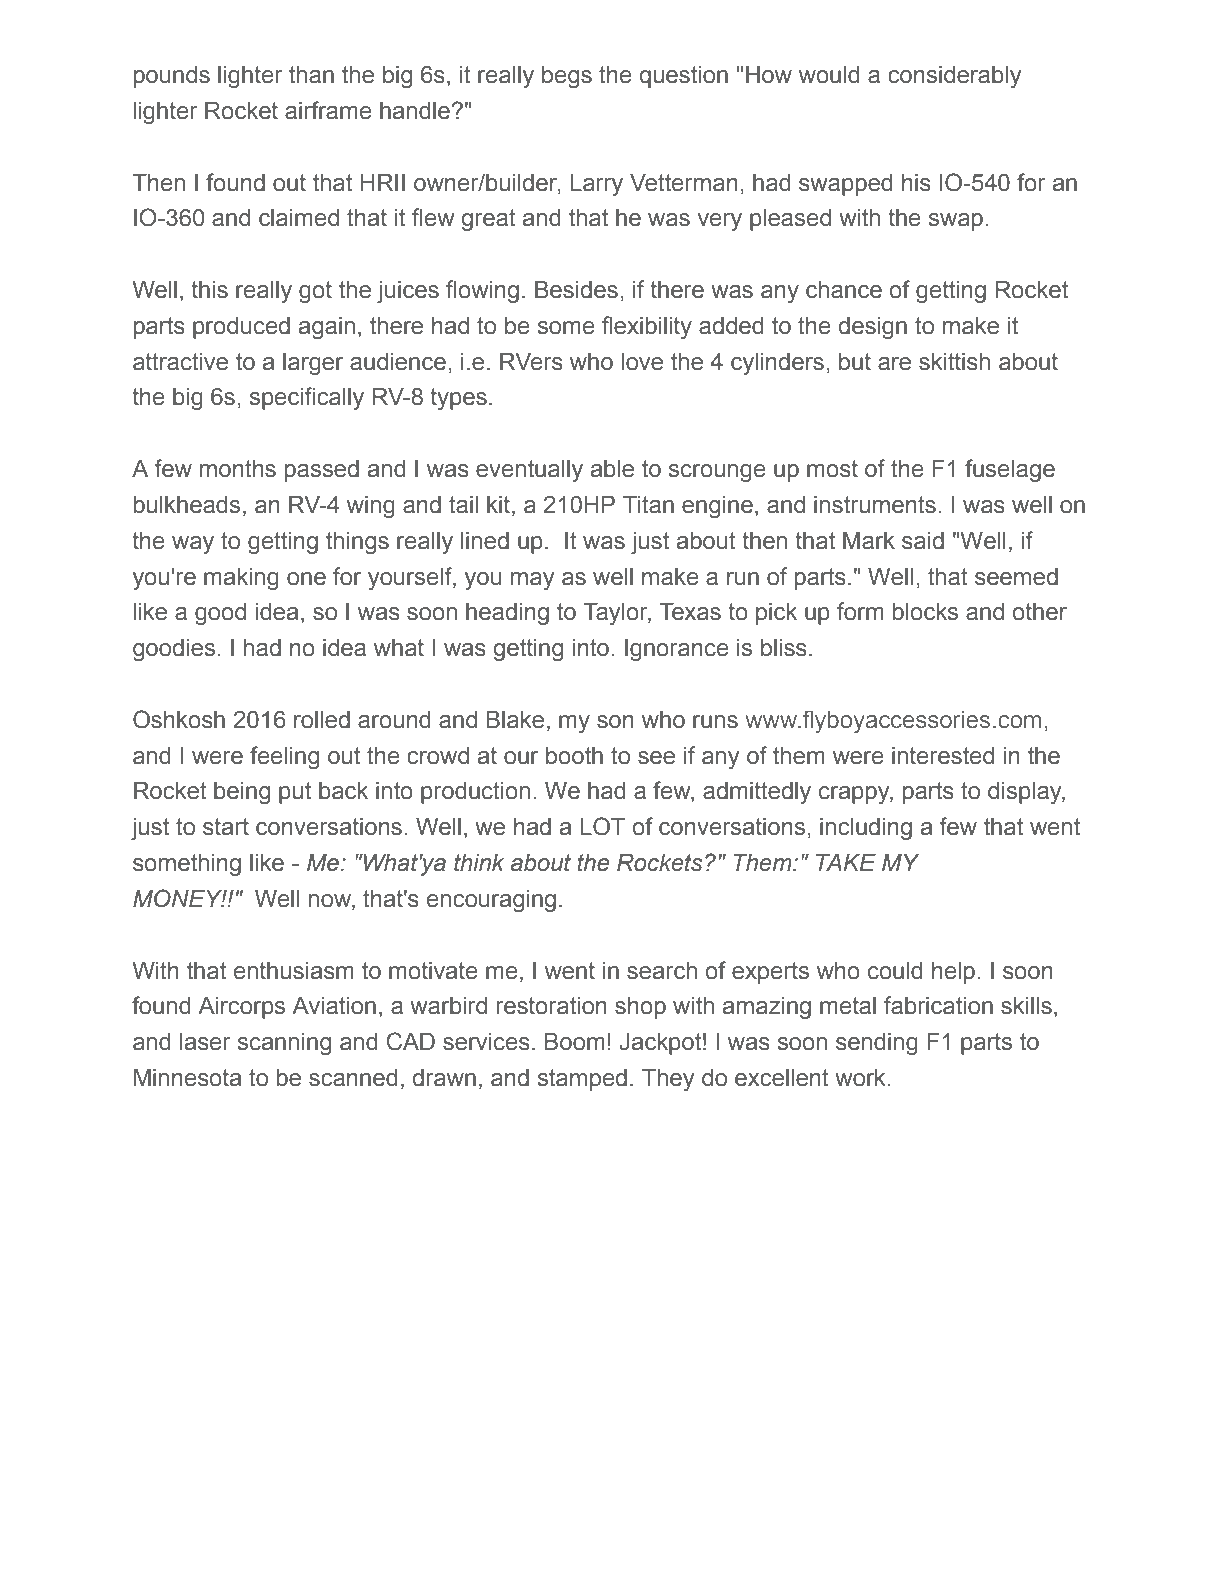  What do you see at coordinates (575, 1042) in the image?
I see `Boom` at bounding box center [575, 1042].
